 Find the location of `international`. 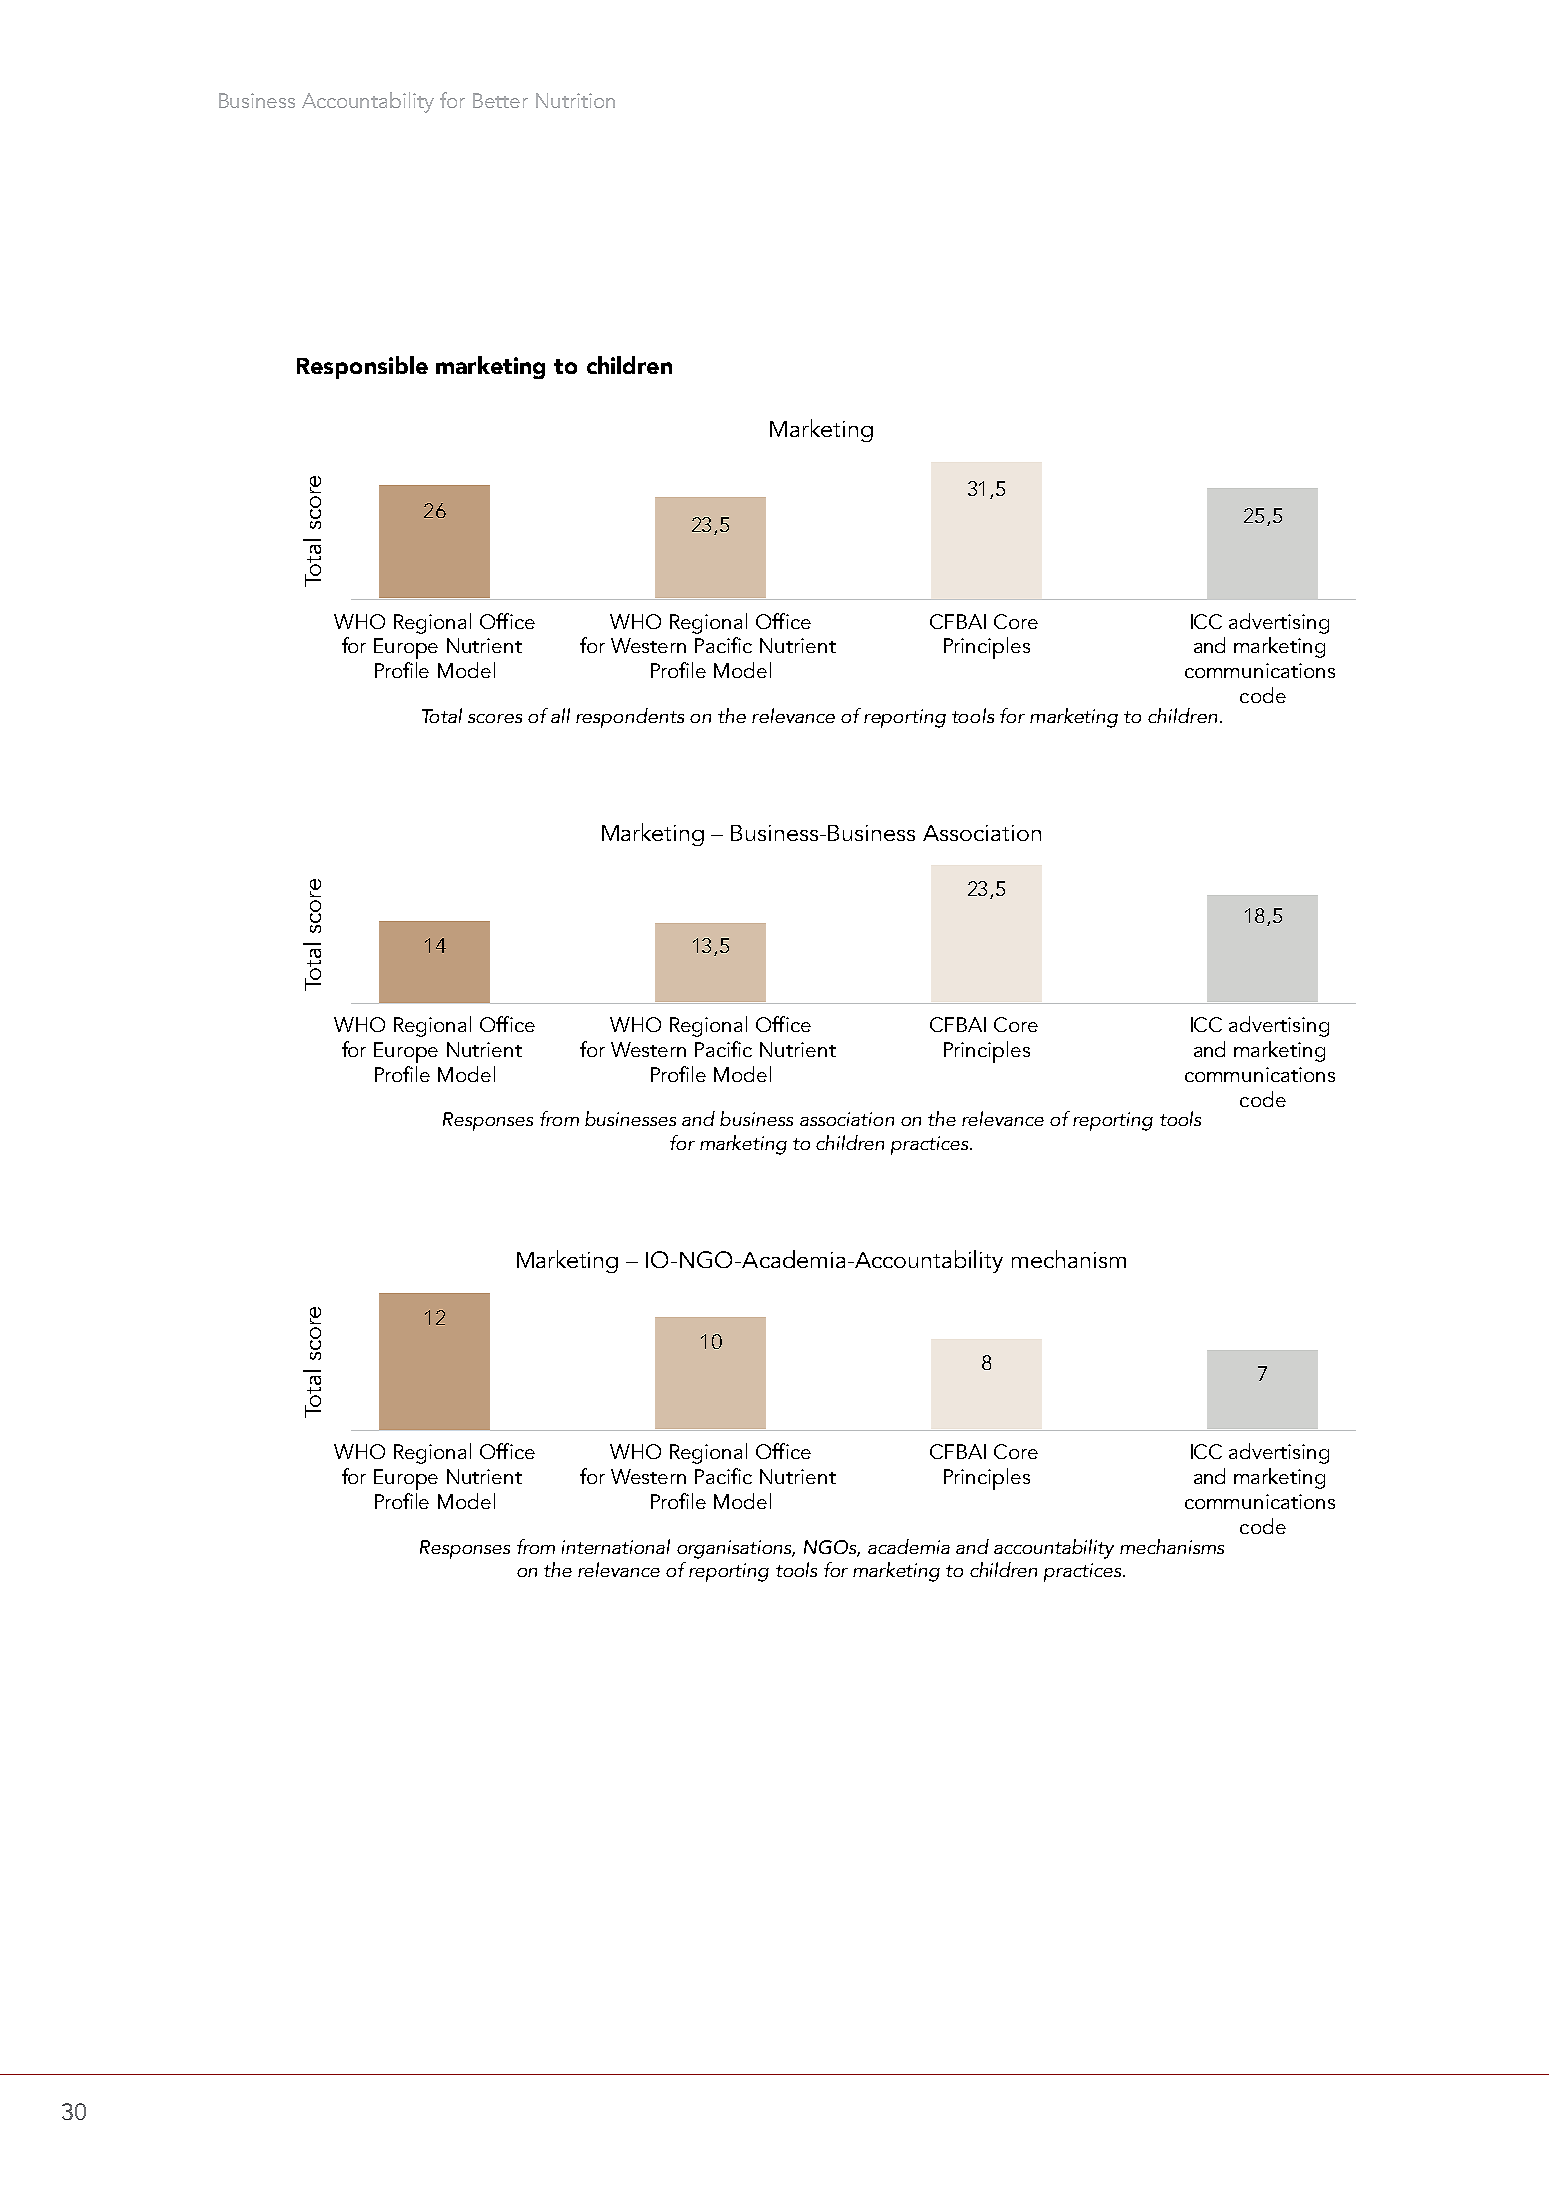

international is located at coordinates (616, 1546).
